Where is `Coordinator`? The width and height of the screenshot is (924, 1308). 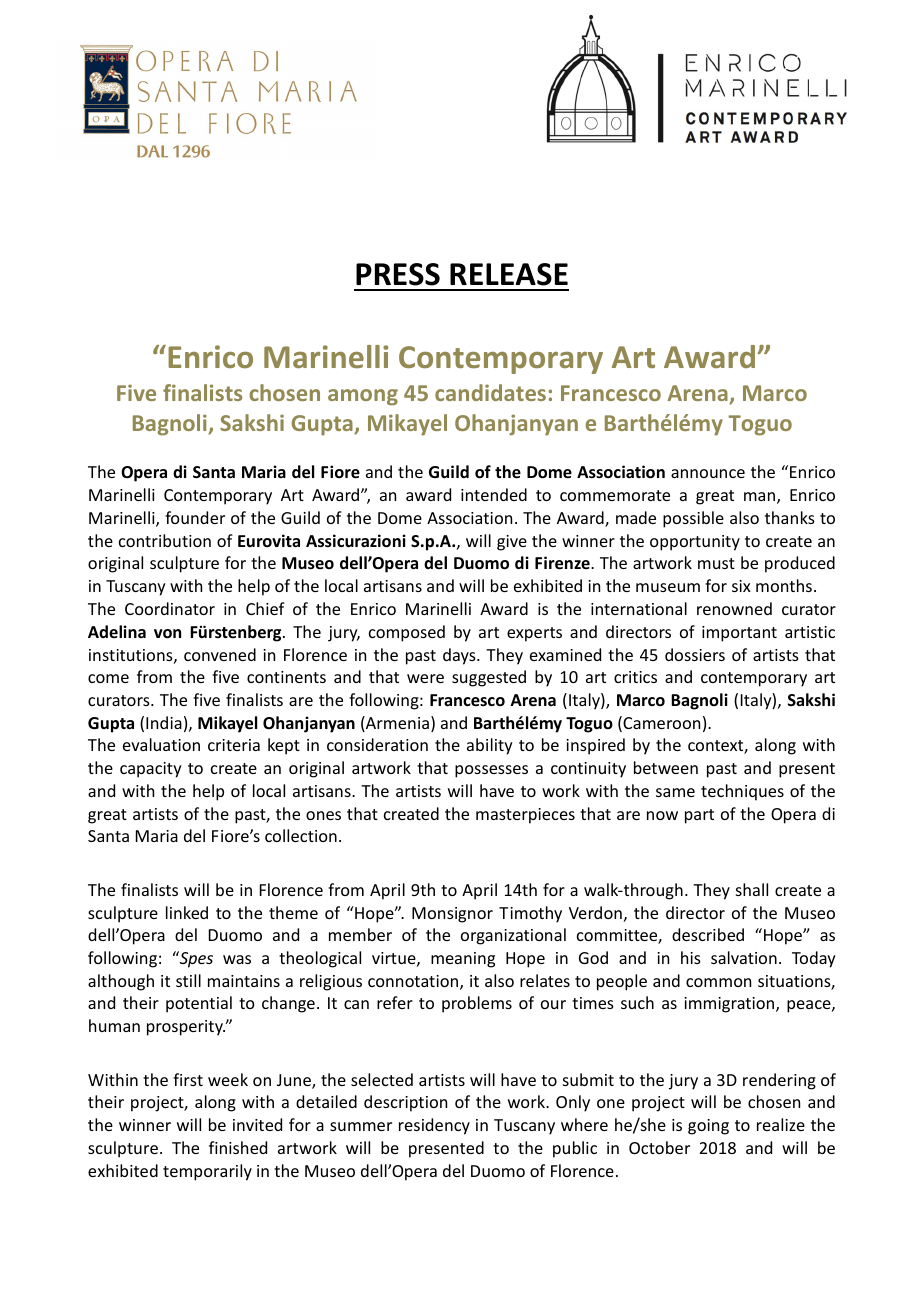 Coordinator is located at coordinates (170, 608).
